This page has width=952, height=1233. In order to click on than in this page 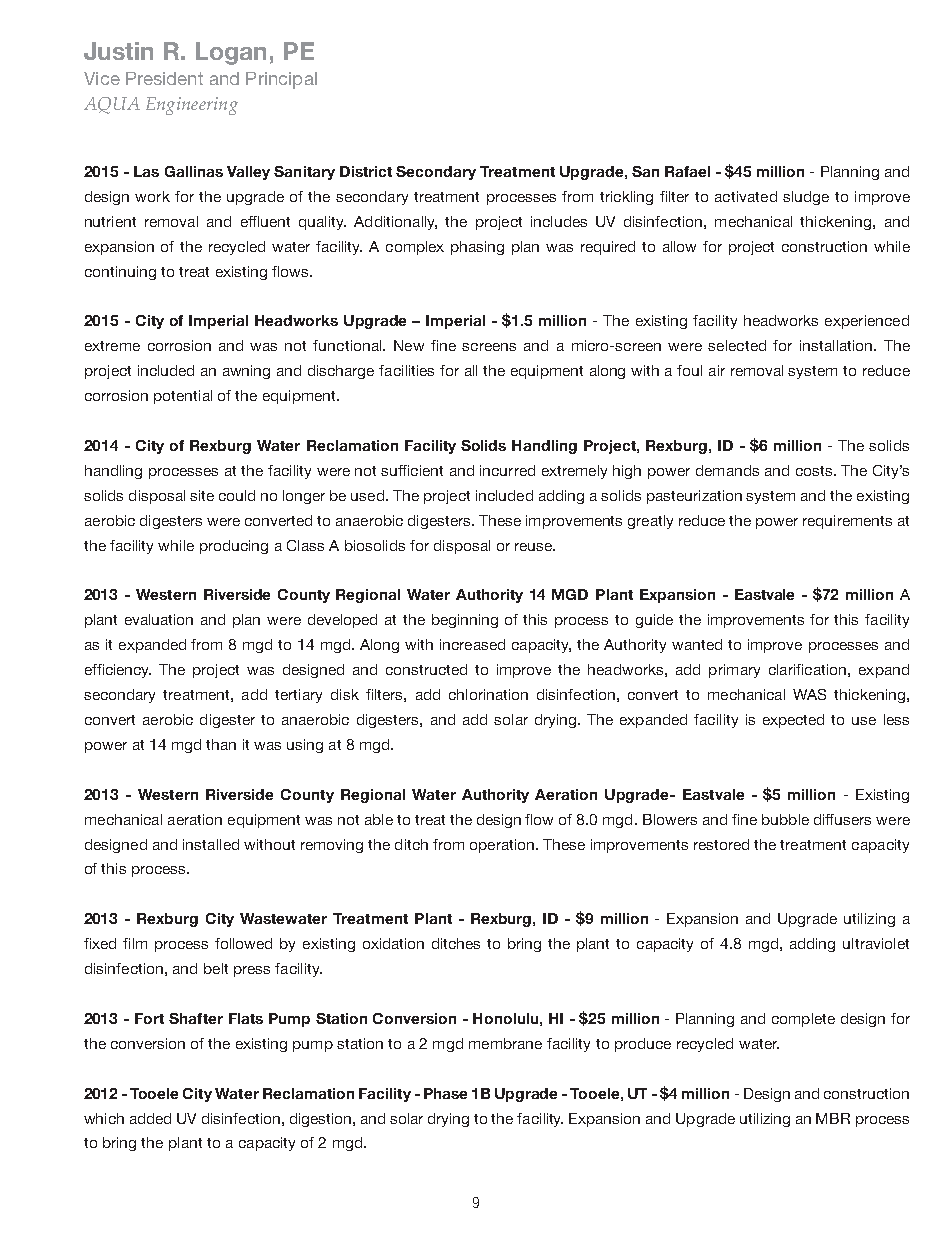, I will do `click(221, 744)`.
